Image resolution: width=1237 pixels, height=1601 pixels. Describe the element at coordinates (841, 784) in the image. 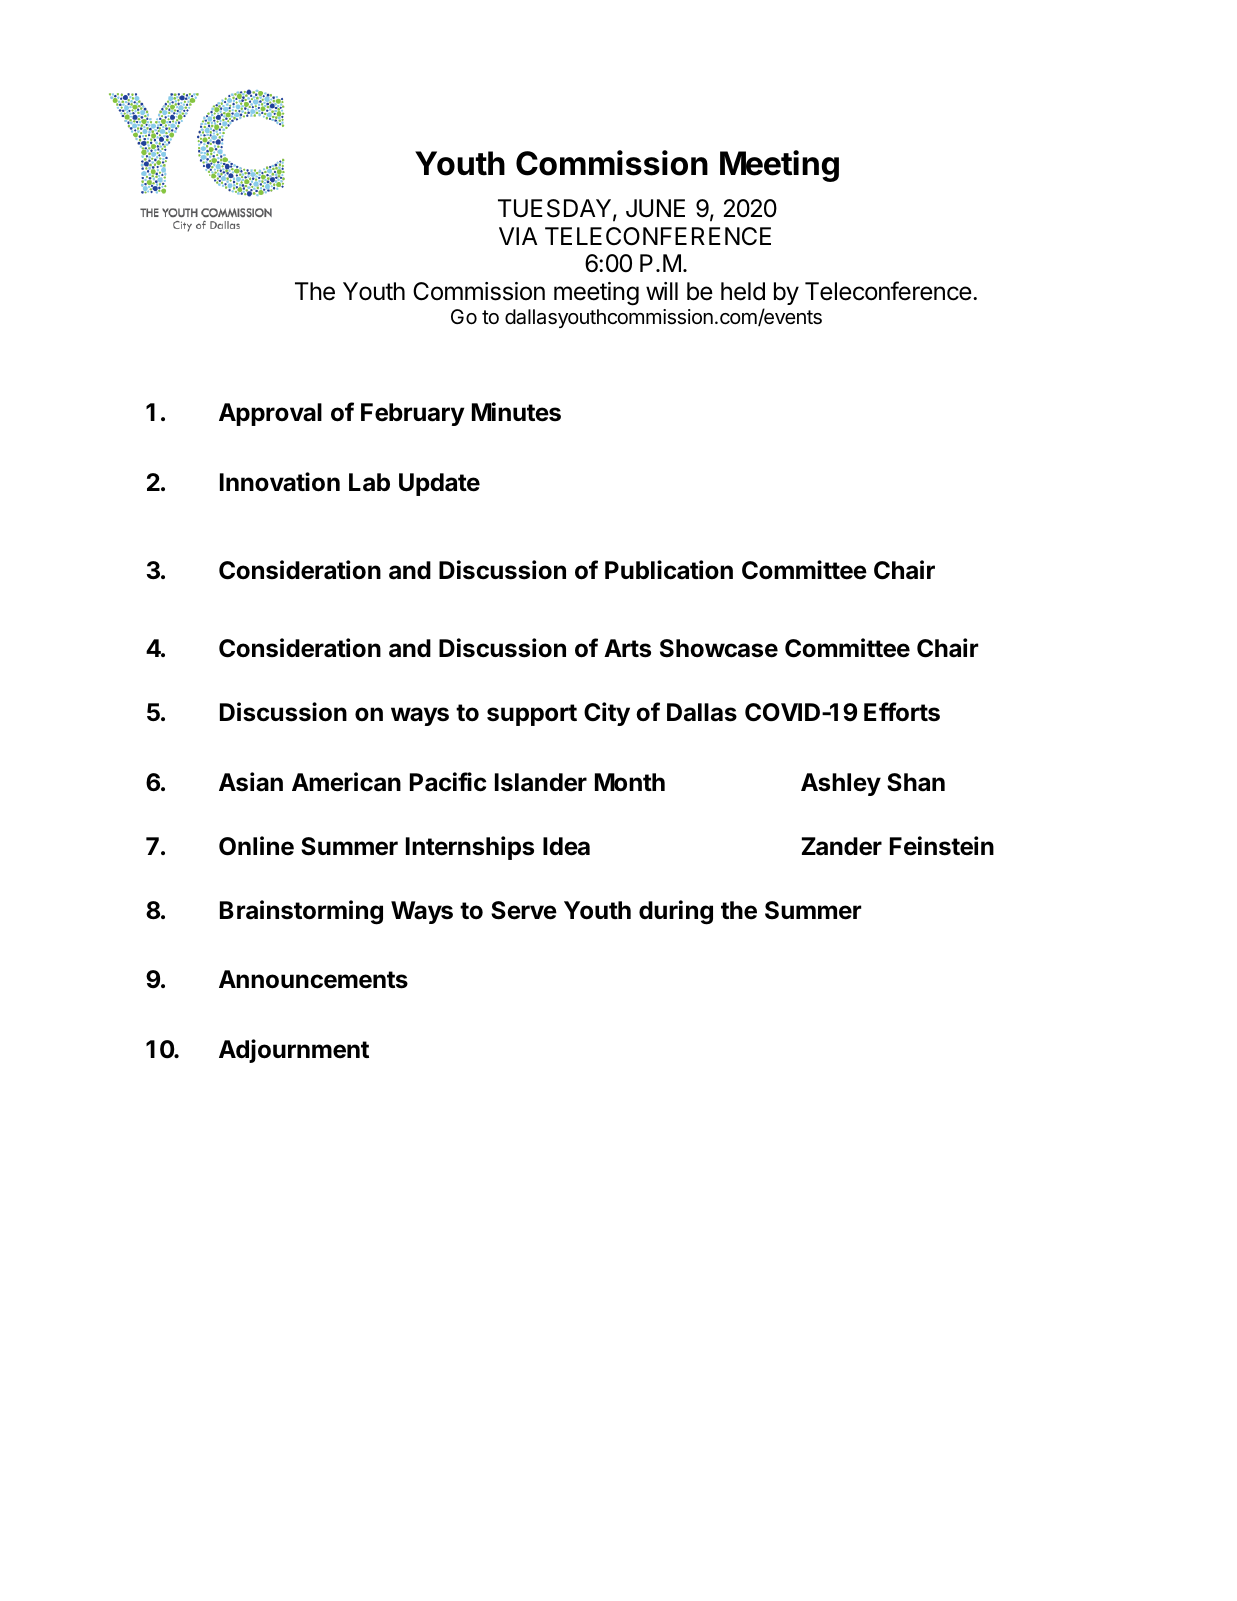

I see `Ashley` at that location.
